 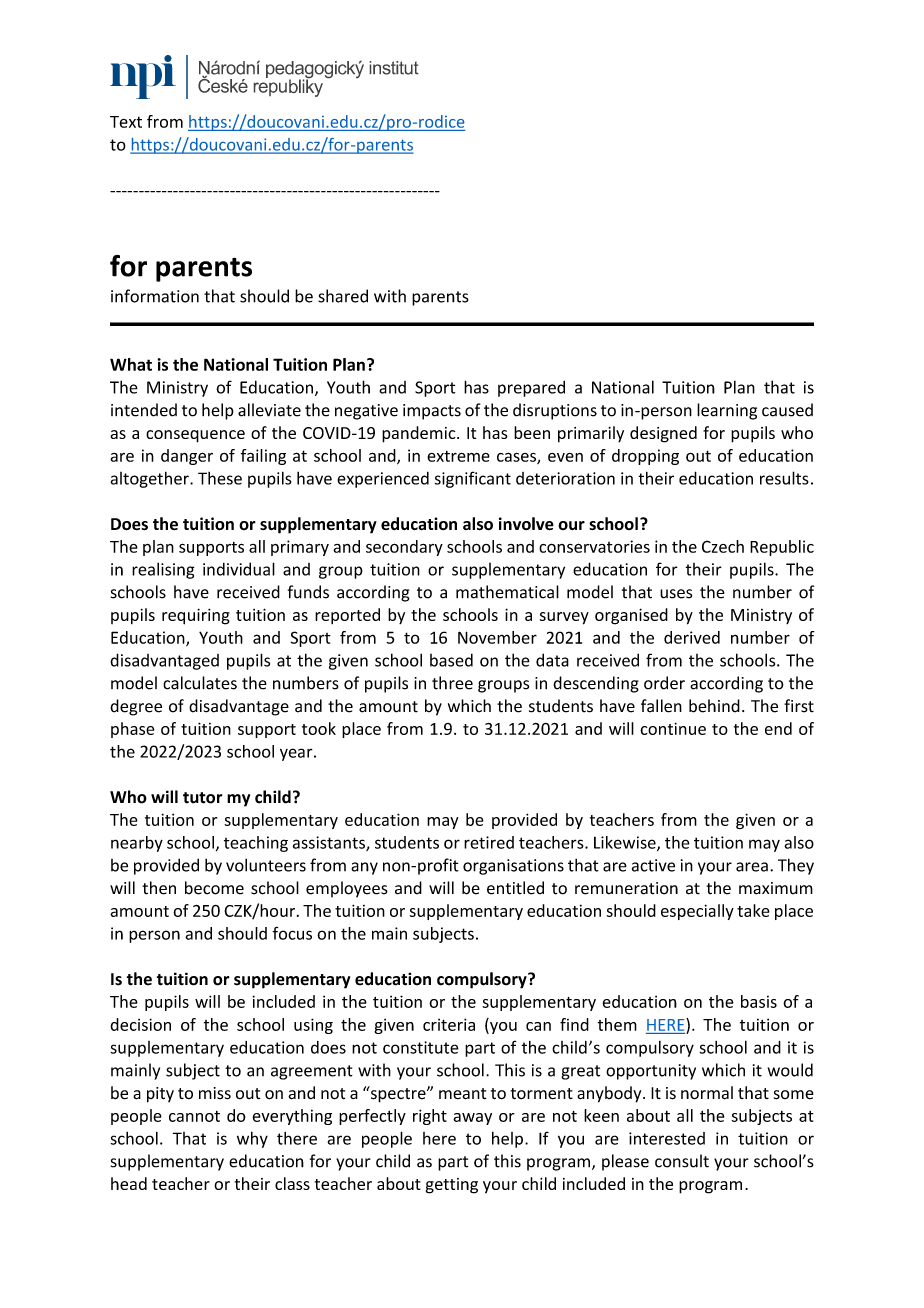 What do you see at coordinates (673, 728) in the image?
I see `continue` at bounding box center [673, 728].
